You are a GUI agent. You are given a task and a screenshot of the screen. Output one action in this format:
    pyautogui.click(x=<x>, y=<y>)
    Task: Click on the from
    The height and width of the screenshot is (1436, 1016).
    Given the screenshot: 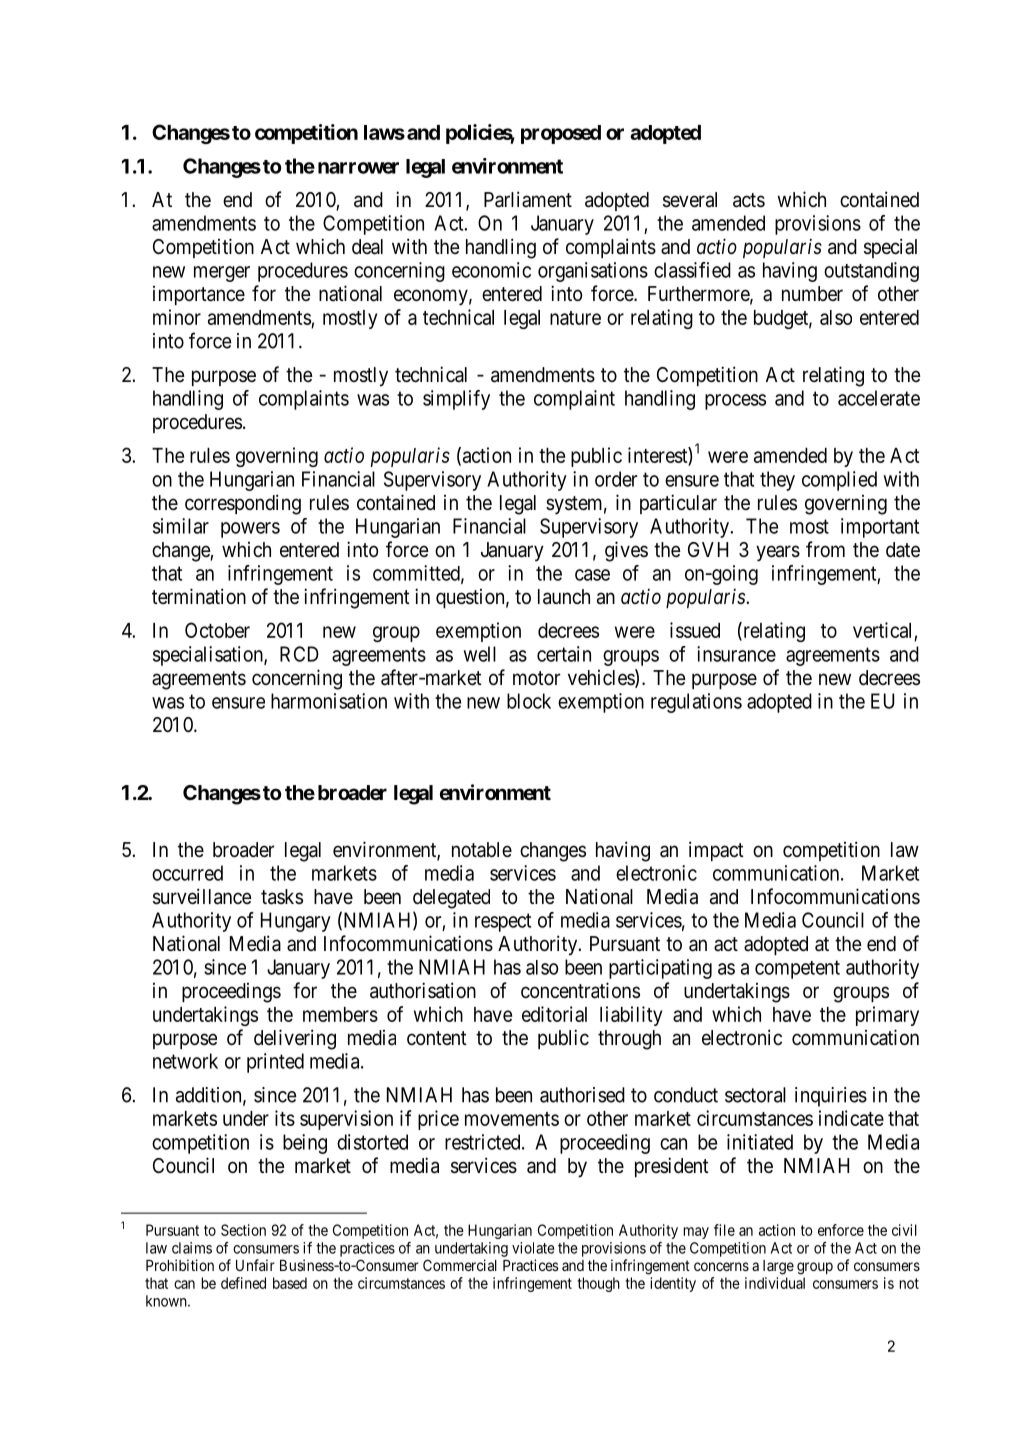 What is the action you would take?
    pyautogui.click(x=825, y=549)
